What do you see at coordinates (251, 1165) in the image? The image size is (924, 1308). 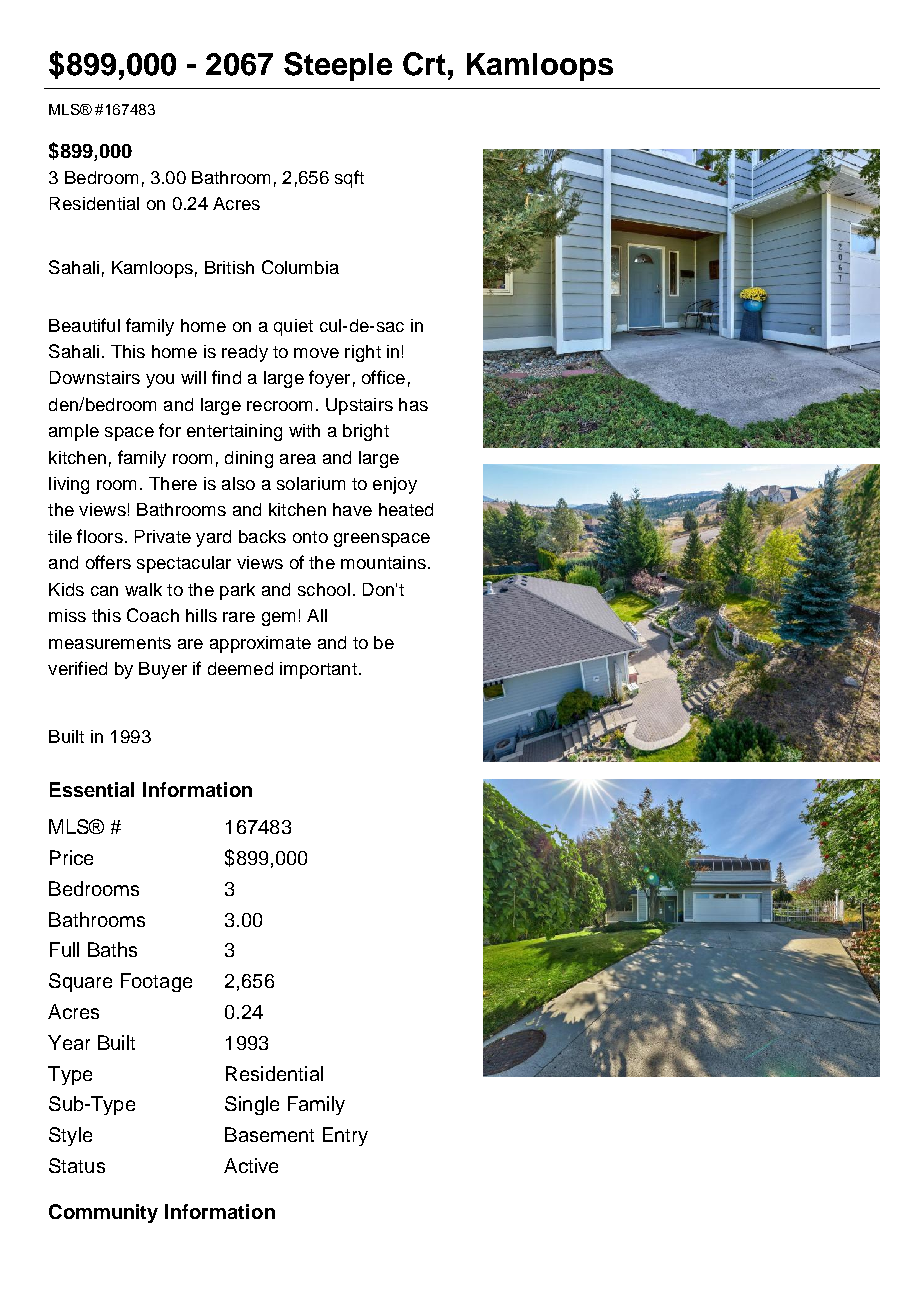 I see `Active` at bounding box center [251, 1165].
